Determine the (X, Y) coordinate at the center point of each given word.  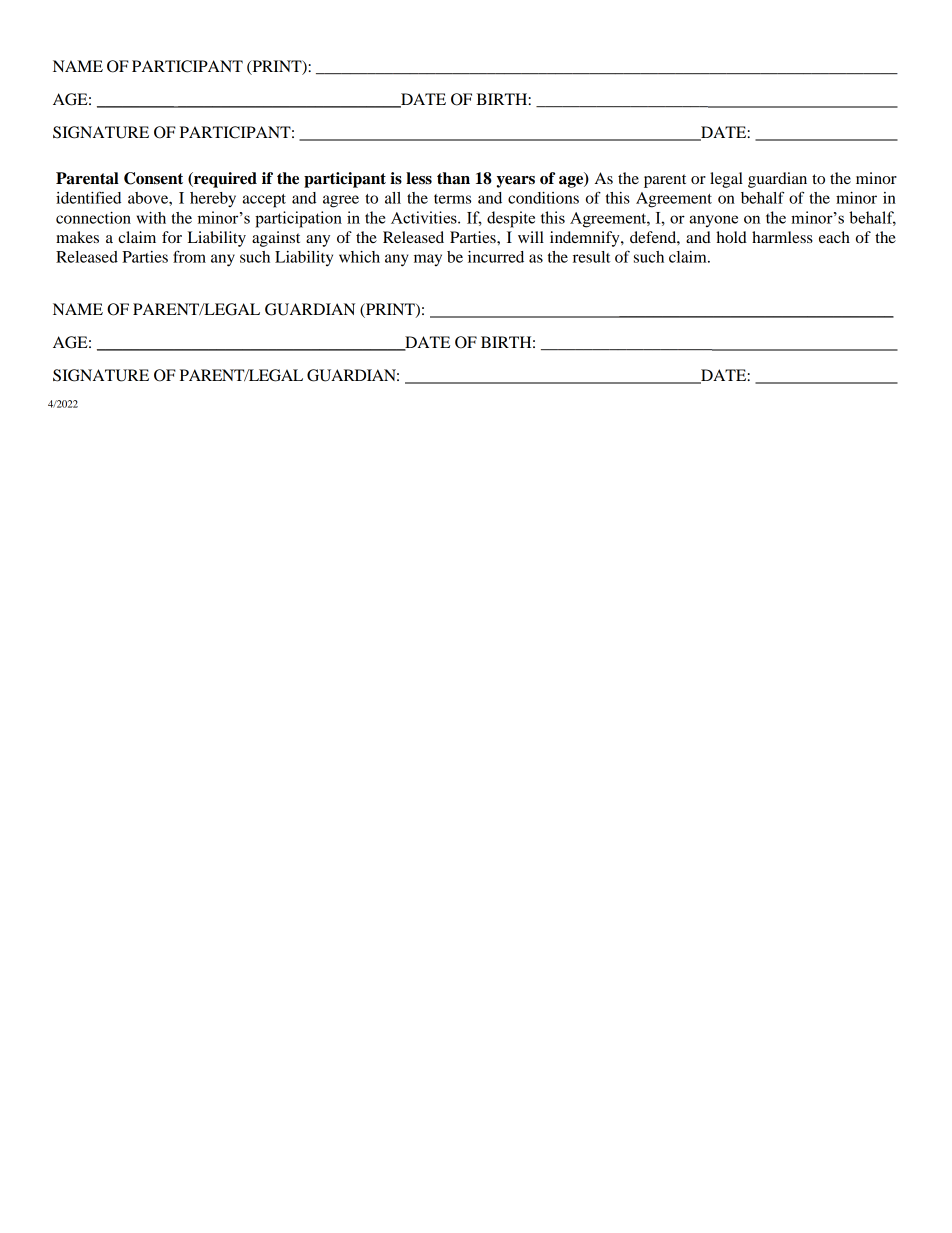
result (592, 257)
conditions (543, 198)
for (172, 237)
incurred (496, 257)
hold (731, 237)
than (453, 178)
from (189, 256)
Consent (153, 178)
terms (452, 199)
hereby (213, 200)
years (516, 182)
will (531, 237)
